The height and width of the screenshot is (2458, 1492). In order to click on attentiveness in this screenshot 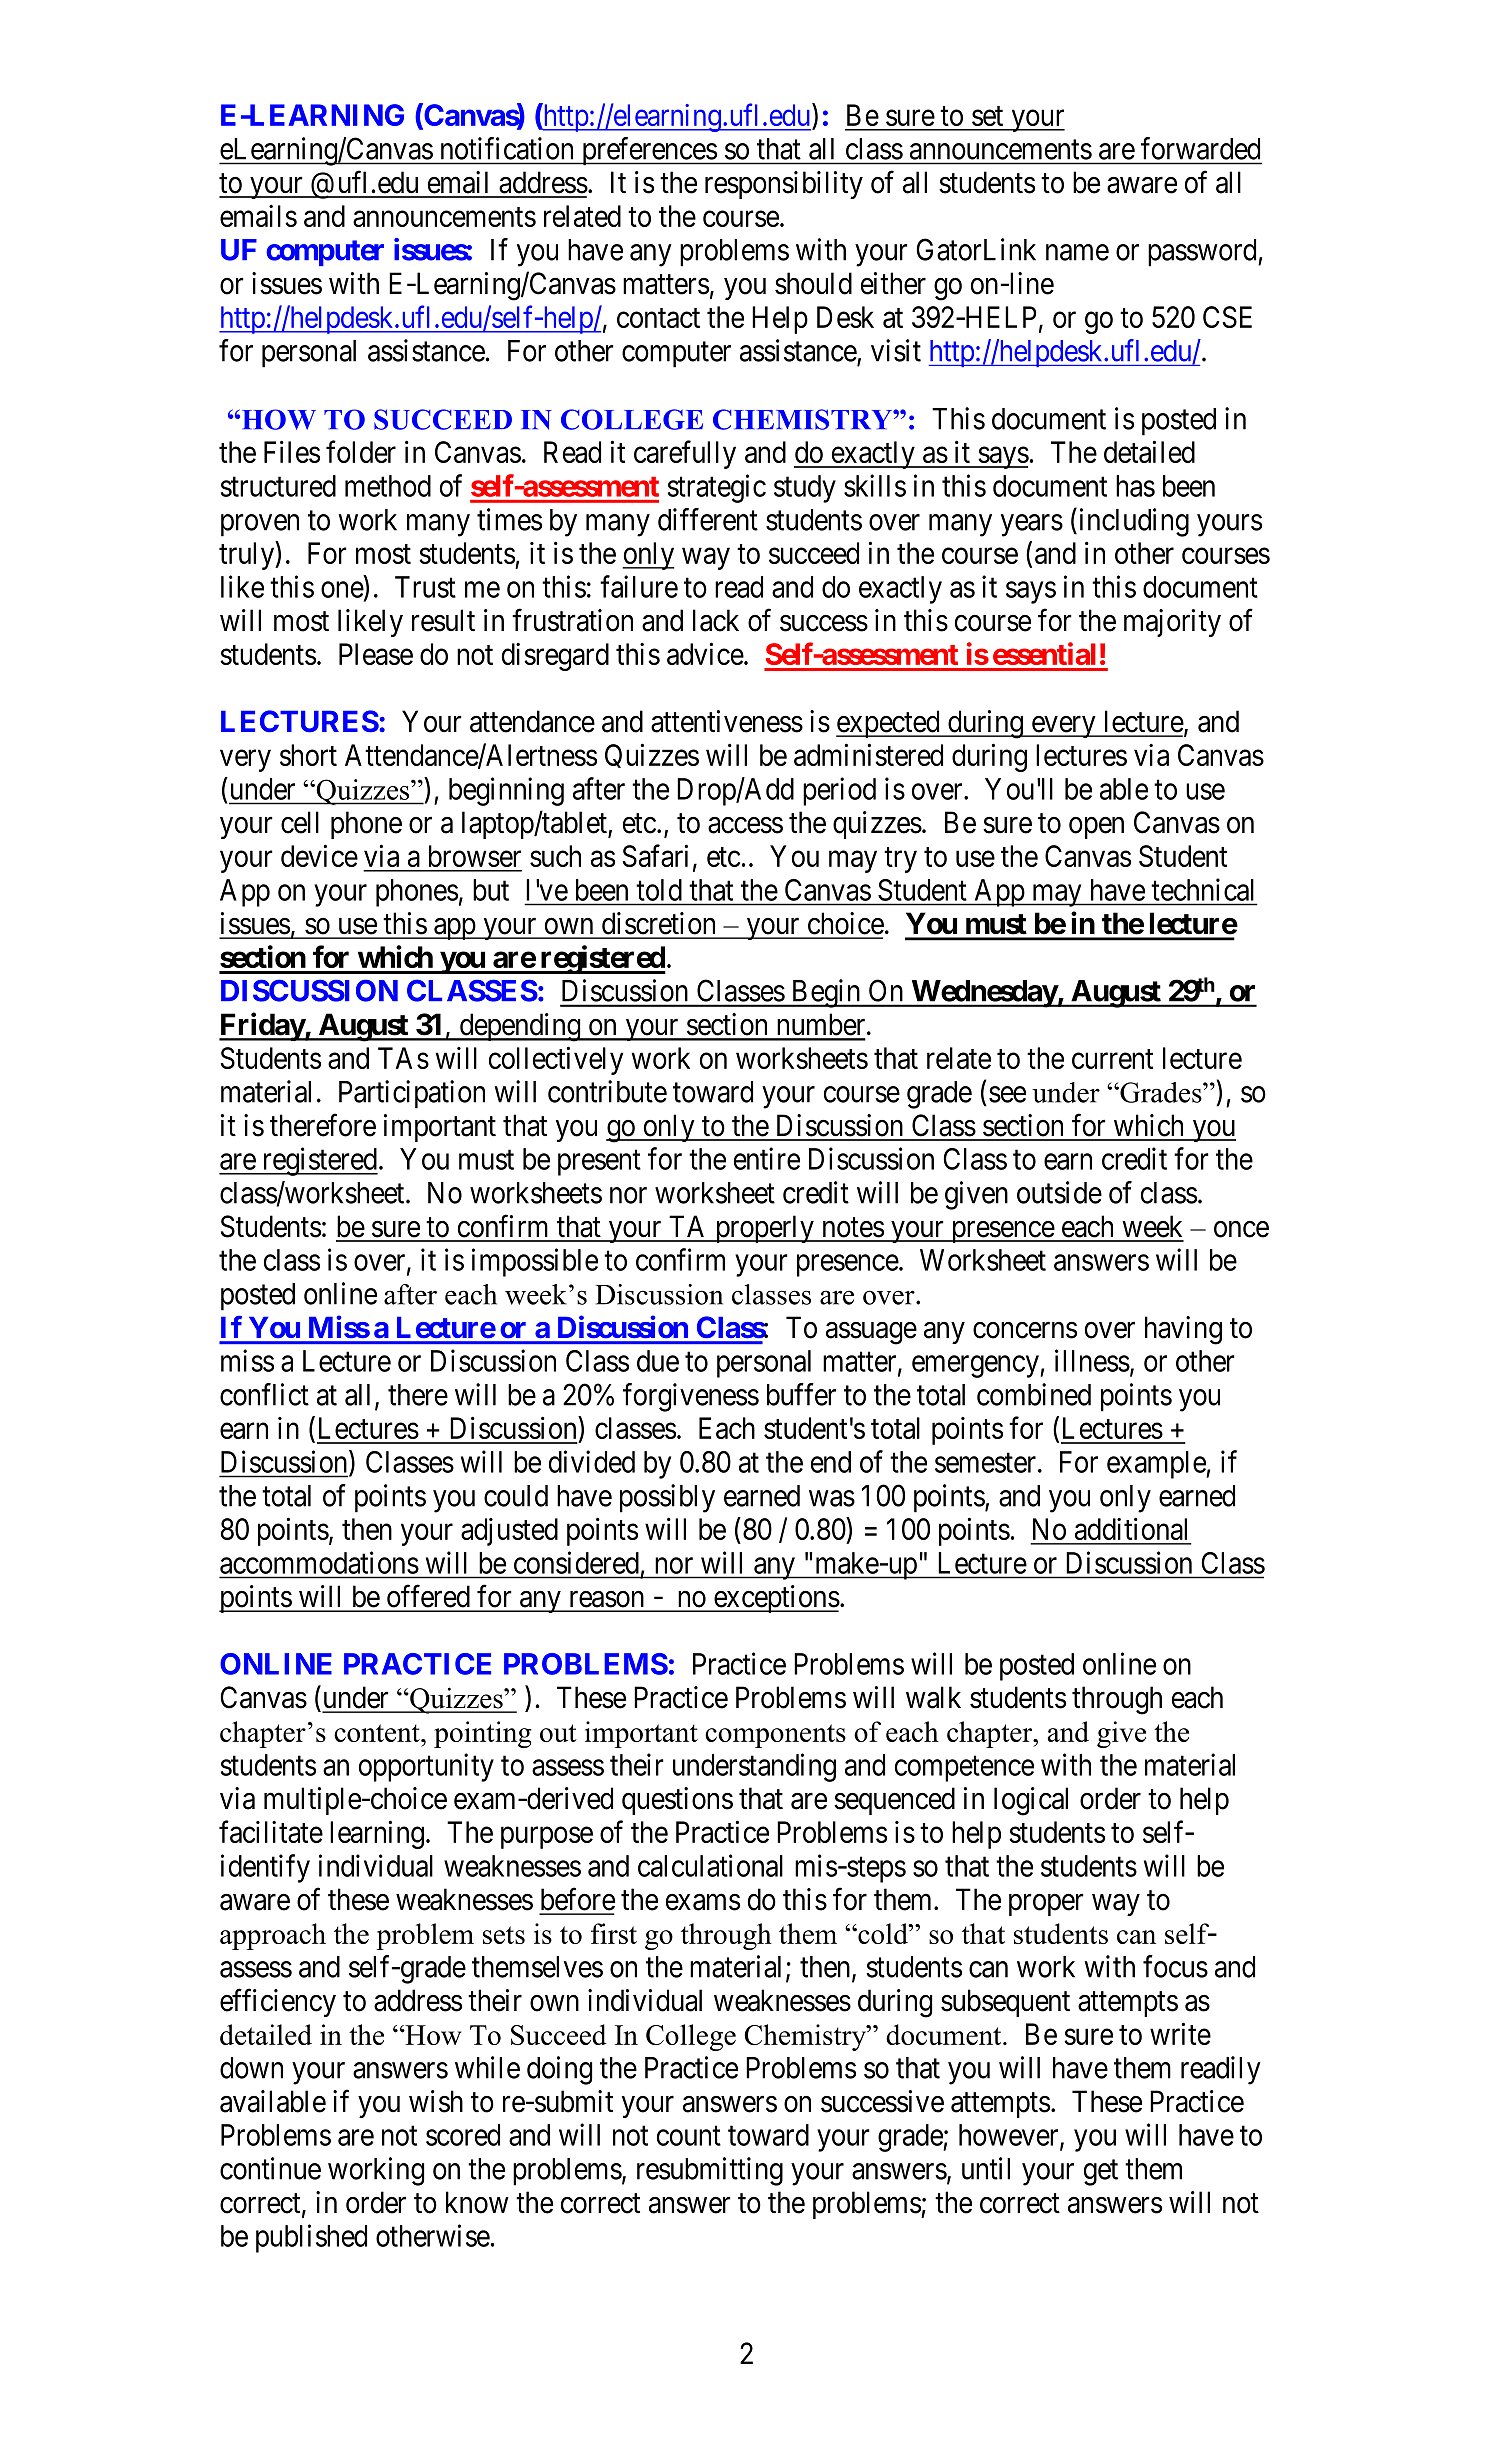, I will do `click(727, 721)`.
